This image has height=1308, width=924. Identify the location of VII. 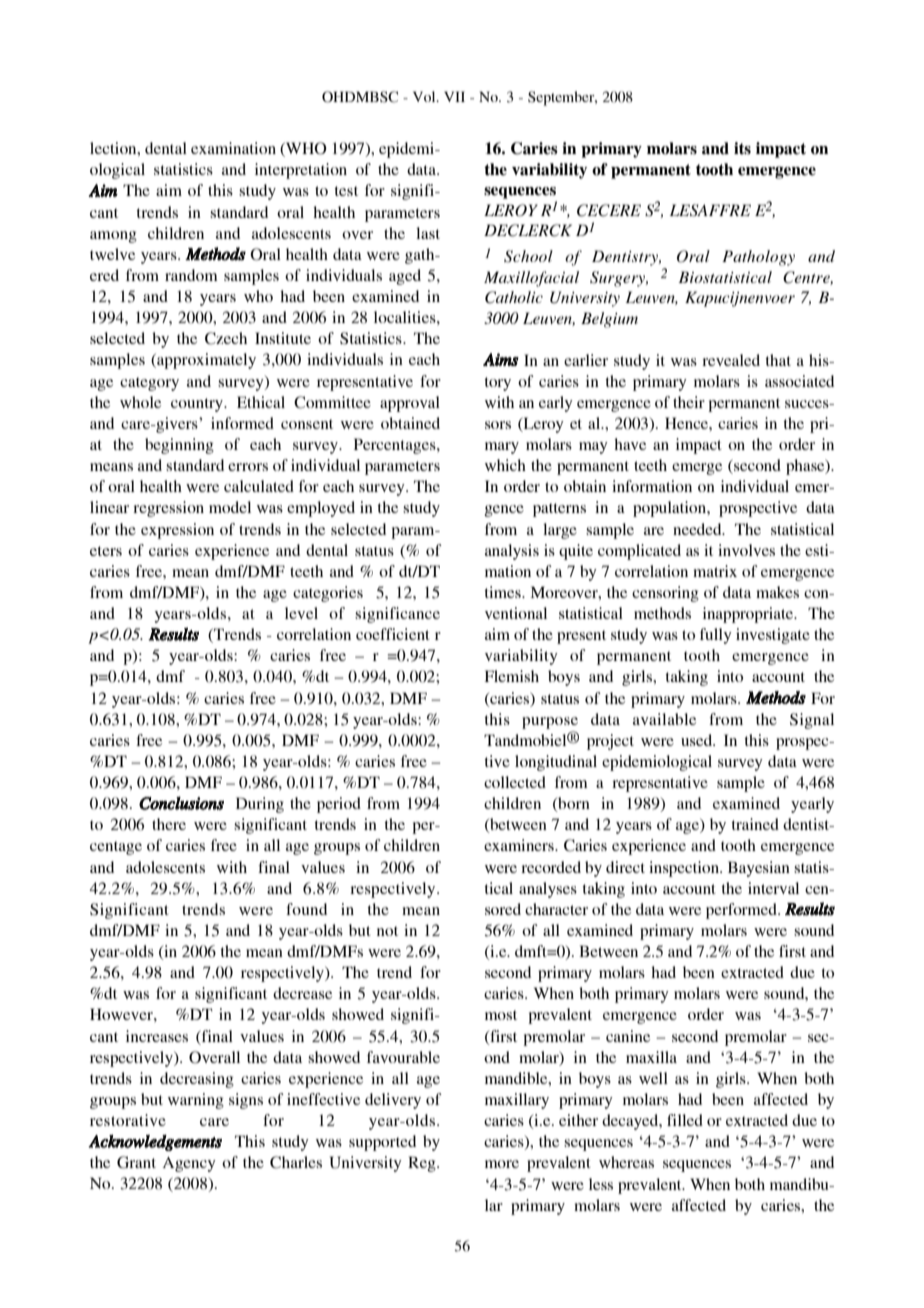
(454, 96).
